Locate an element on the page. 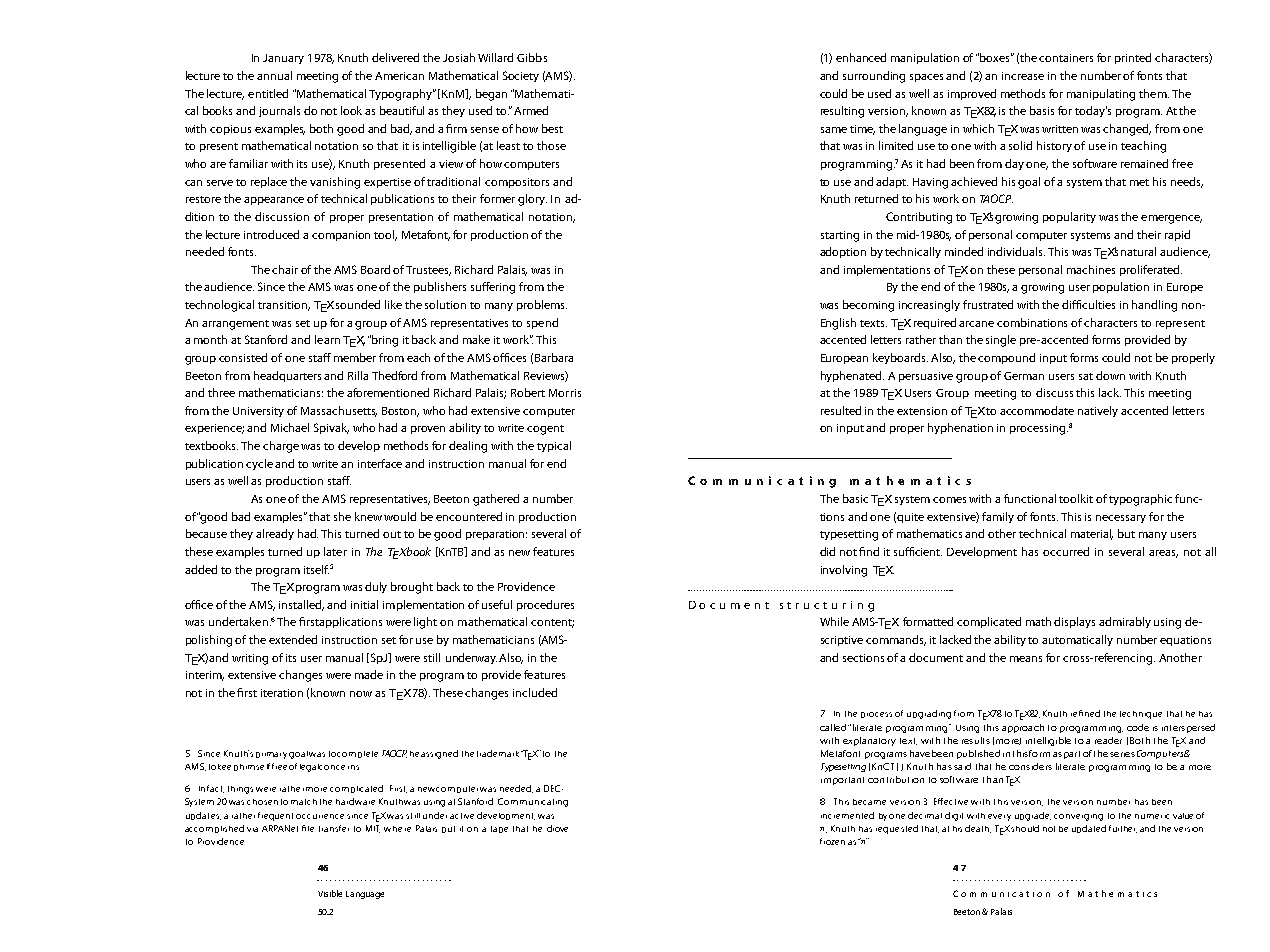 This image has height=952, width=1270. manipulating is located at coordinates (1101, 95).
